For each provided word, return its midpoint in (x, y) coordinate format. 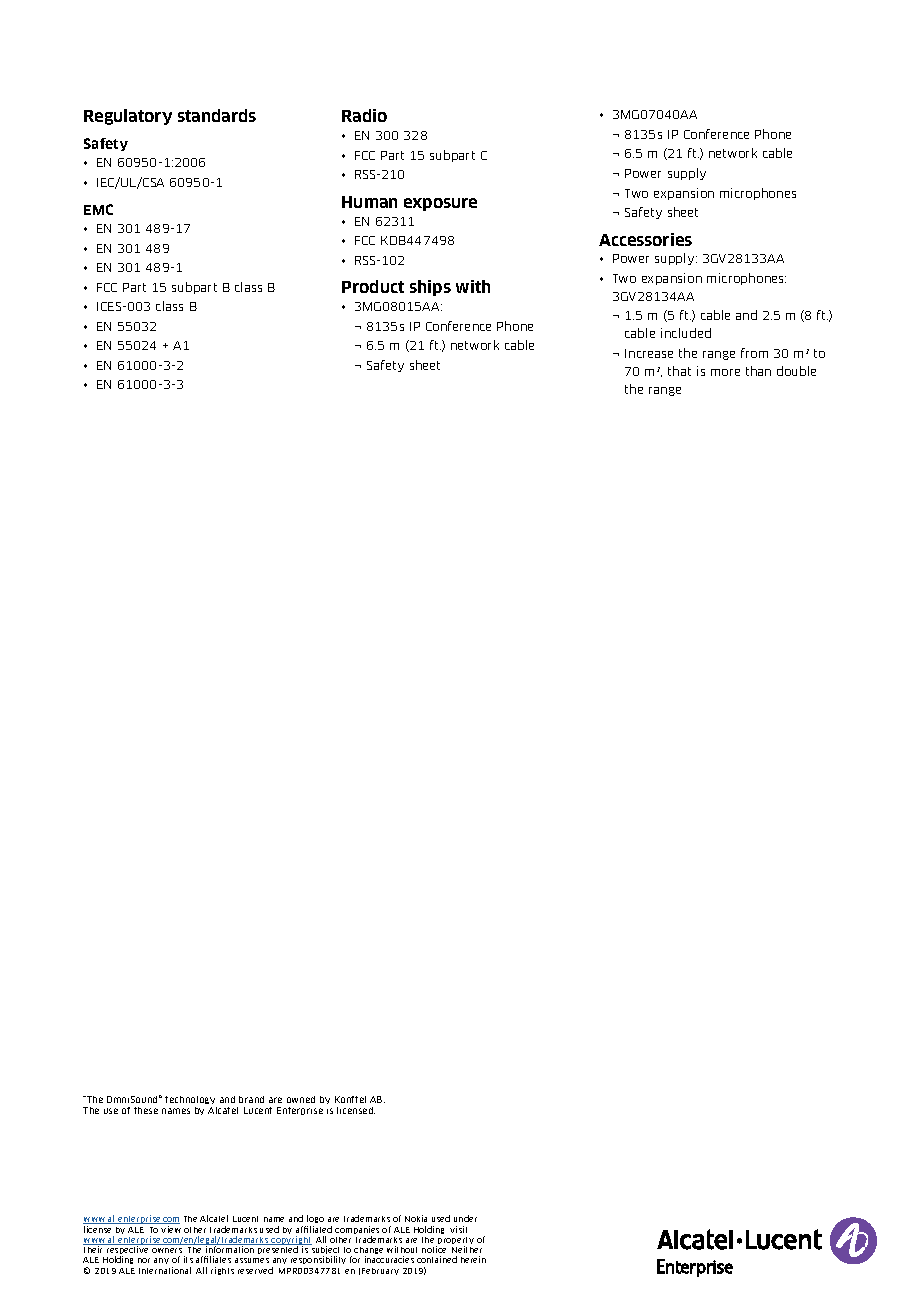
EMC (98, 209)
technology (191, 1102)
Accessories (645, 239)
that (679, 371)
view (171, 1229)
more (725, 372)
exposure (440, 204)
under (465, 1218)
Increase (649, 353)
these (146, 1110)
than (758, 371)
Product (373, 286)
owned (301, 1099)
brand (251, 1099)
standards (217, 115)
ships (430, 288)
